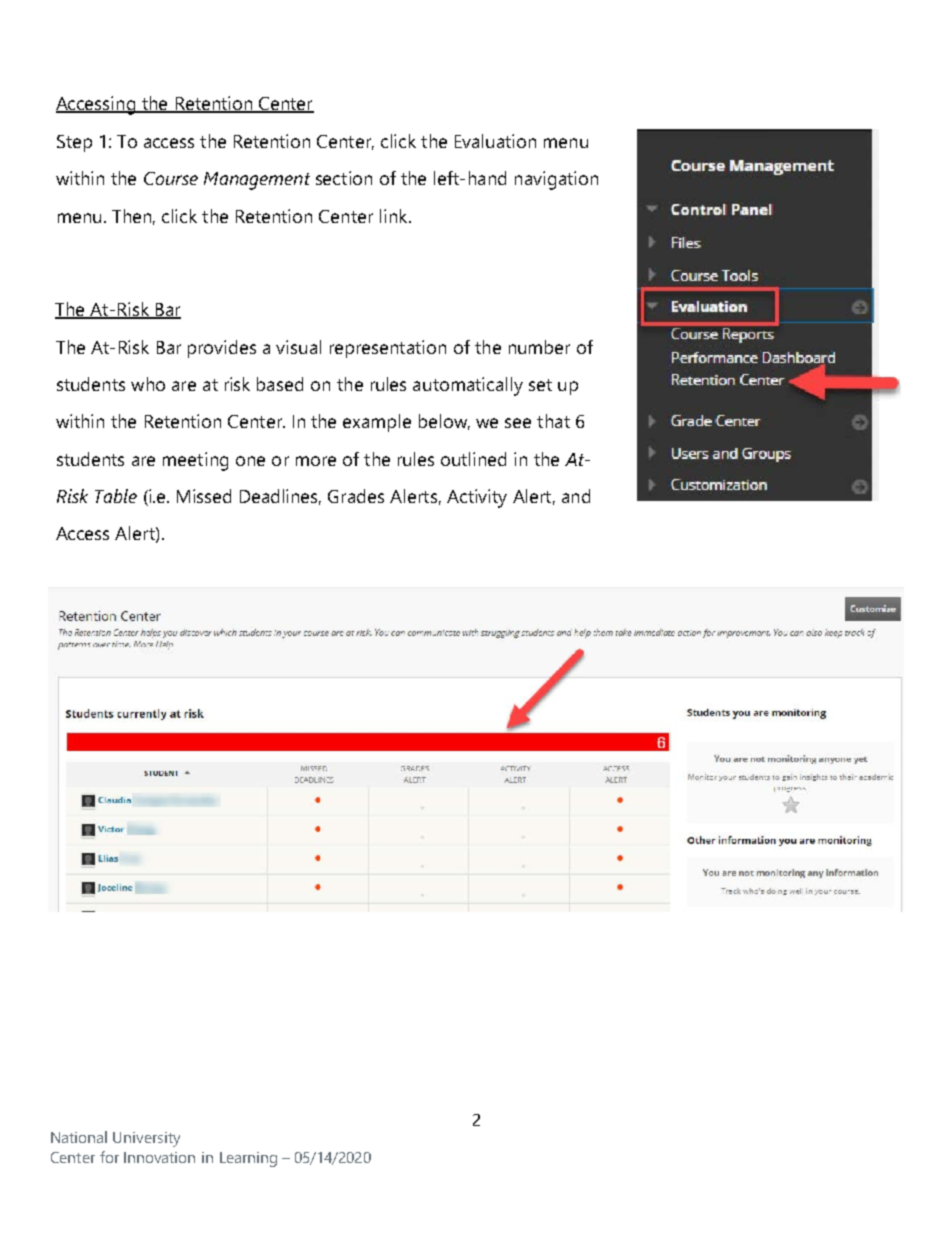  Describe the element at coordinates (477, 498) in the image. I see `Activity` at that location.
